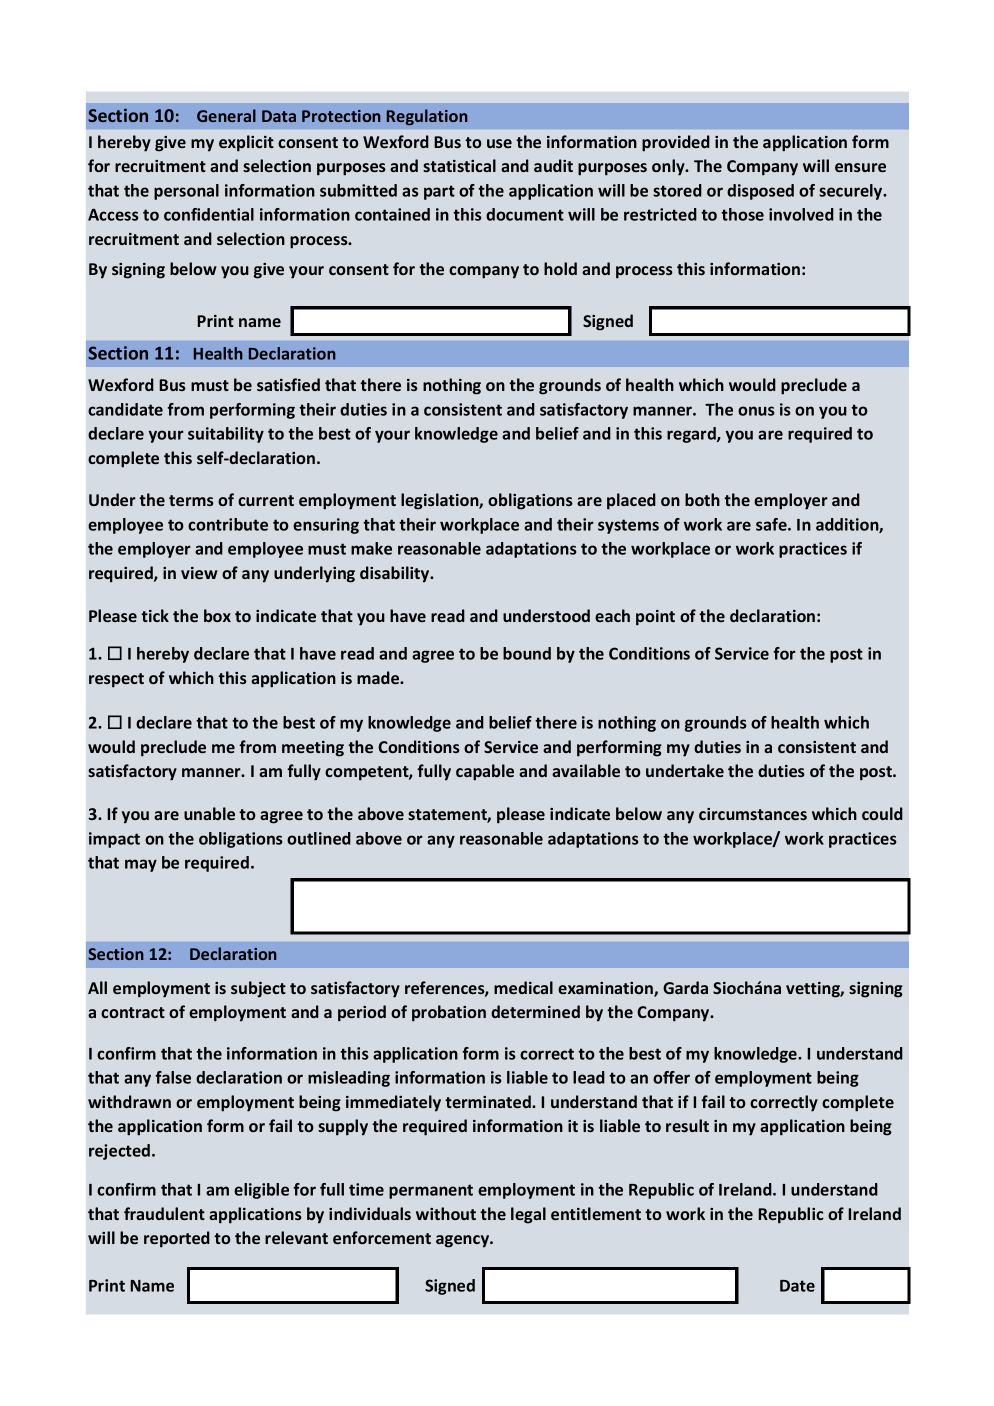  I want to click on onus, so click(756, 411).
